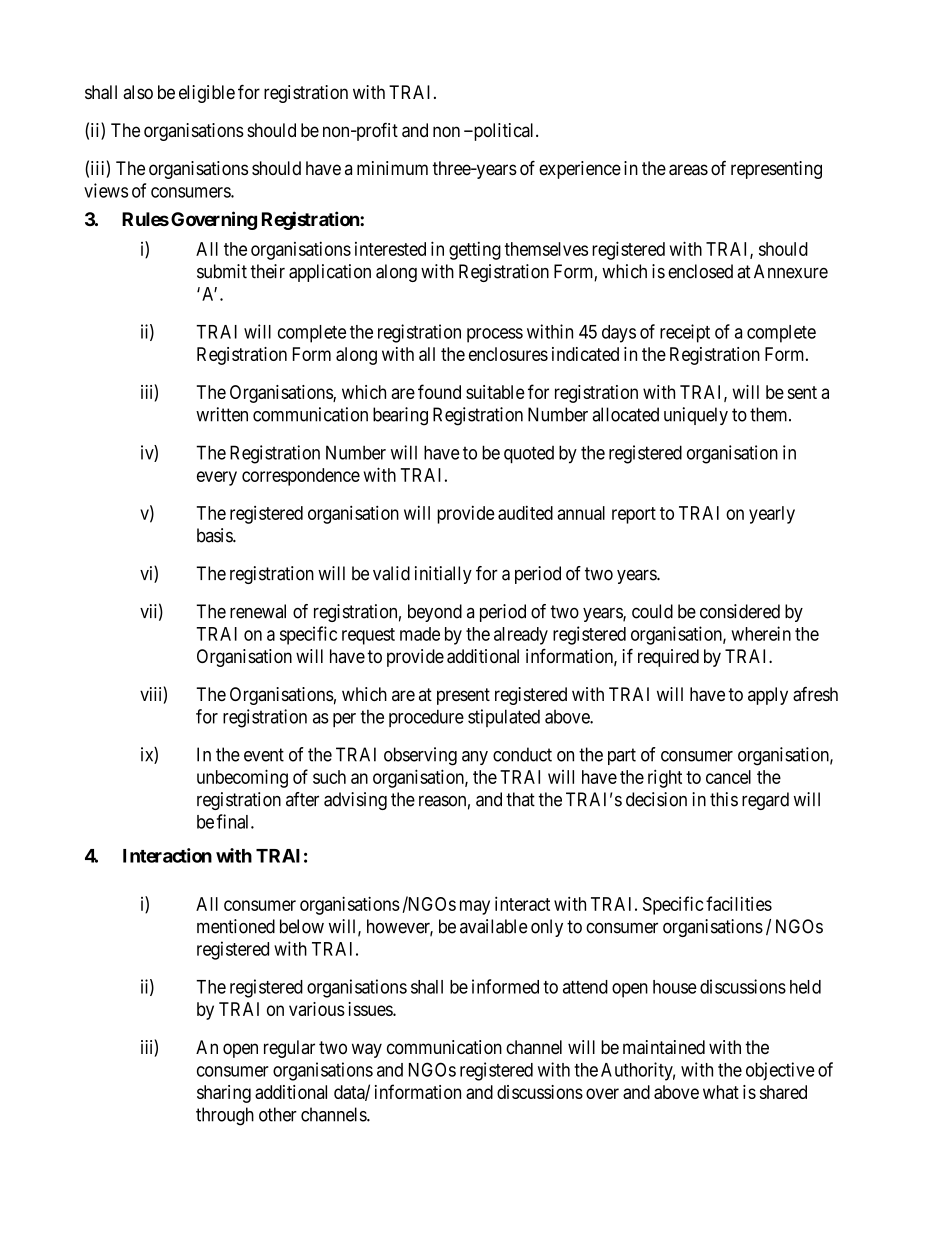 The image size is (952, 1233). Describe the element at coordinates (222, 414) in the image. I see `written` at that location.
